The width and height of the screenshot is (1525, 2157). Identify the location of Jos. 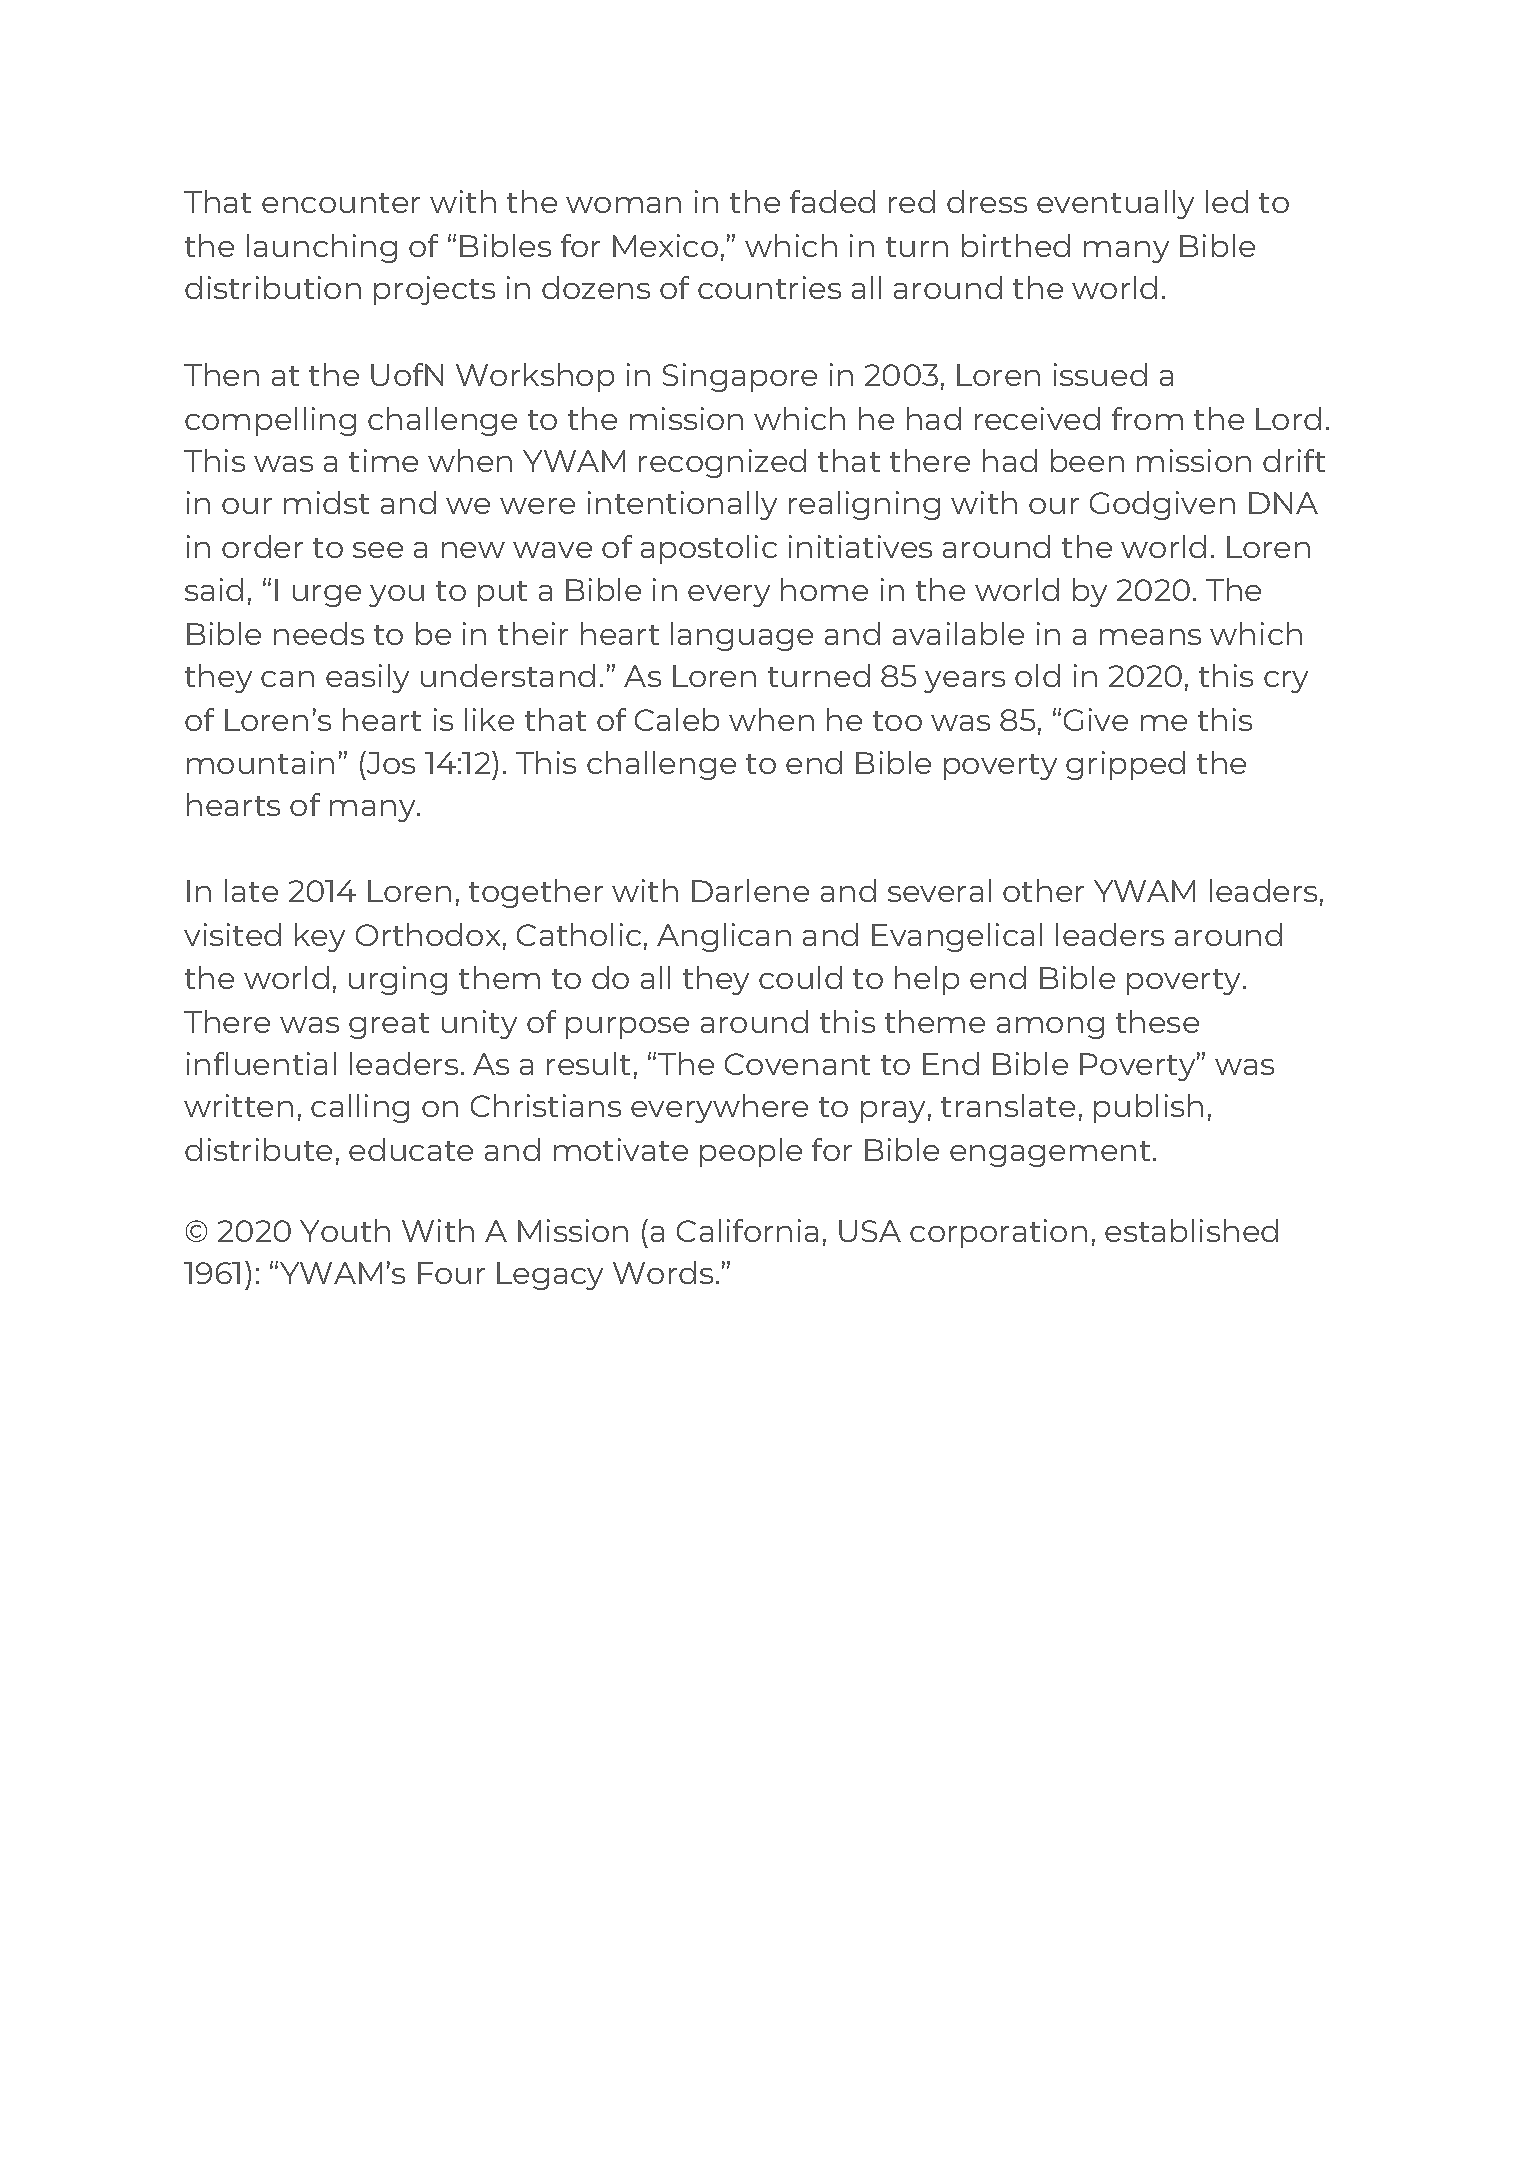
(390, 762).
